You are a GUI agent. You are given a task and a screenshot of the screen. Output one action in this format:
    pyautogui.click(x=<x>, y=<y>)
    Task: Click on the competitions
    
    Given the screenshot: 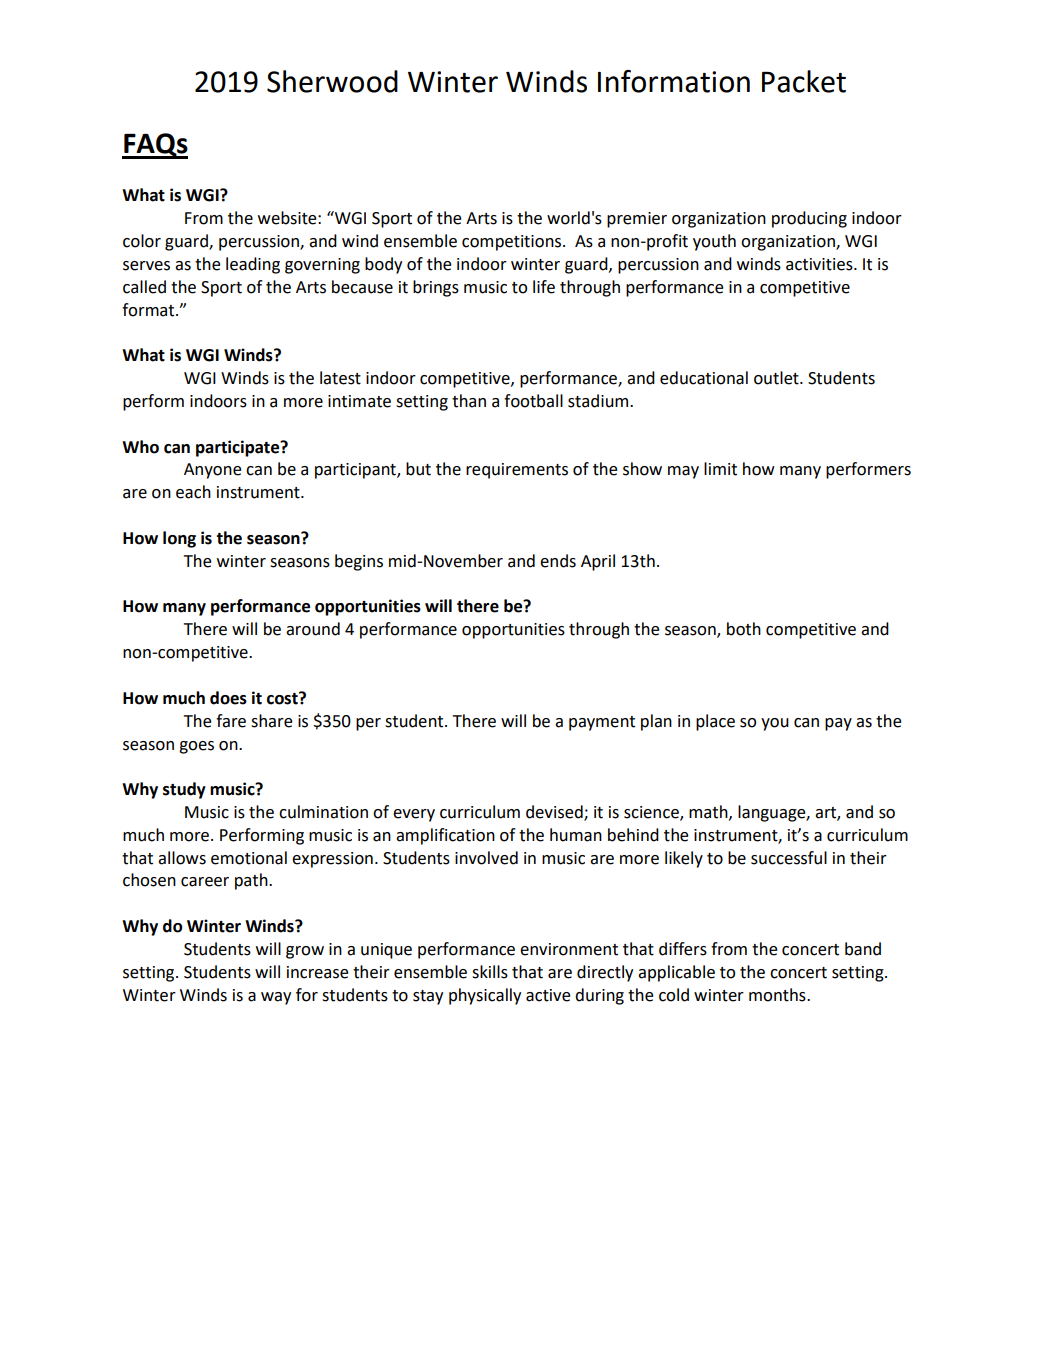 What is the action you would take?
    pyautogui.click(x=513, y=243)
